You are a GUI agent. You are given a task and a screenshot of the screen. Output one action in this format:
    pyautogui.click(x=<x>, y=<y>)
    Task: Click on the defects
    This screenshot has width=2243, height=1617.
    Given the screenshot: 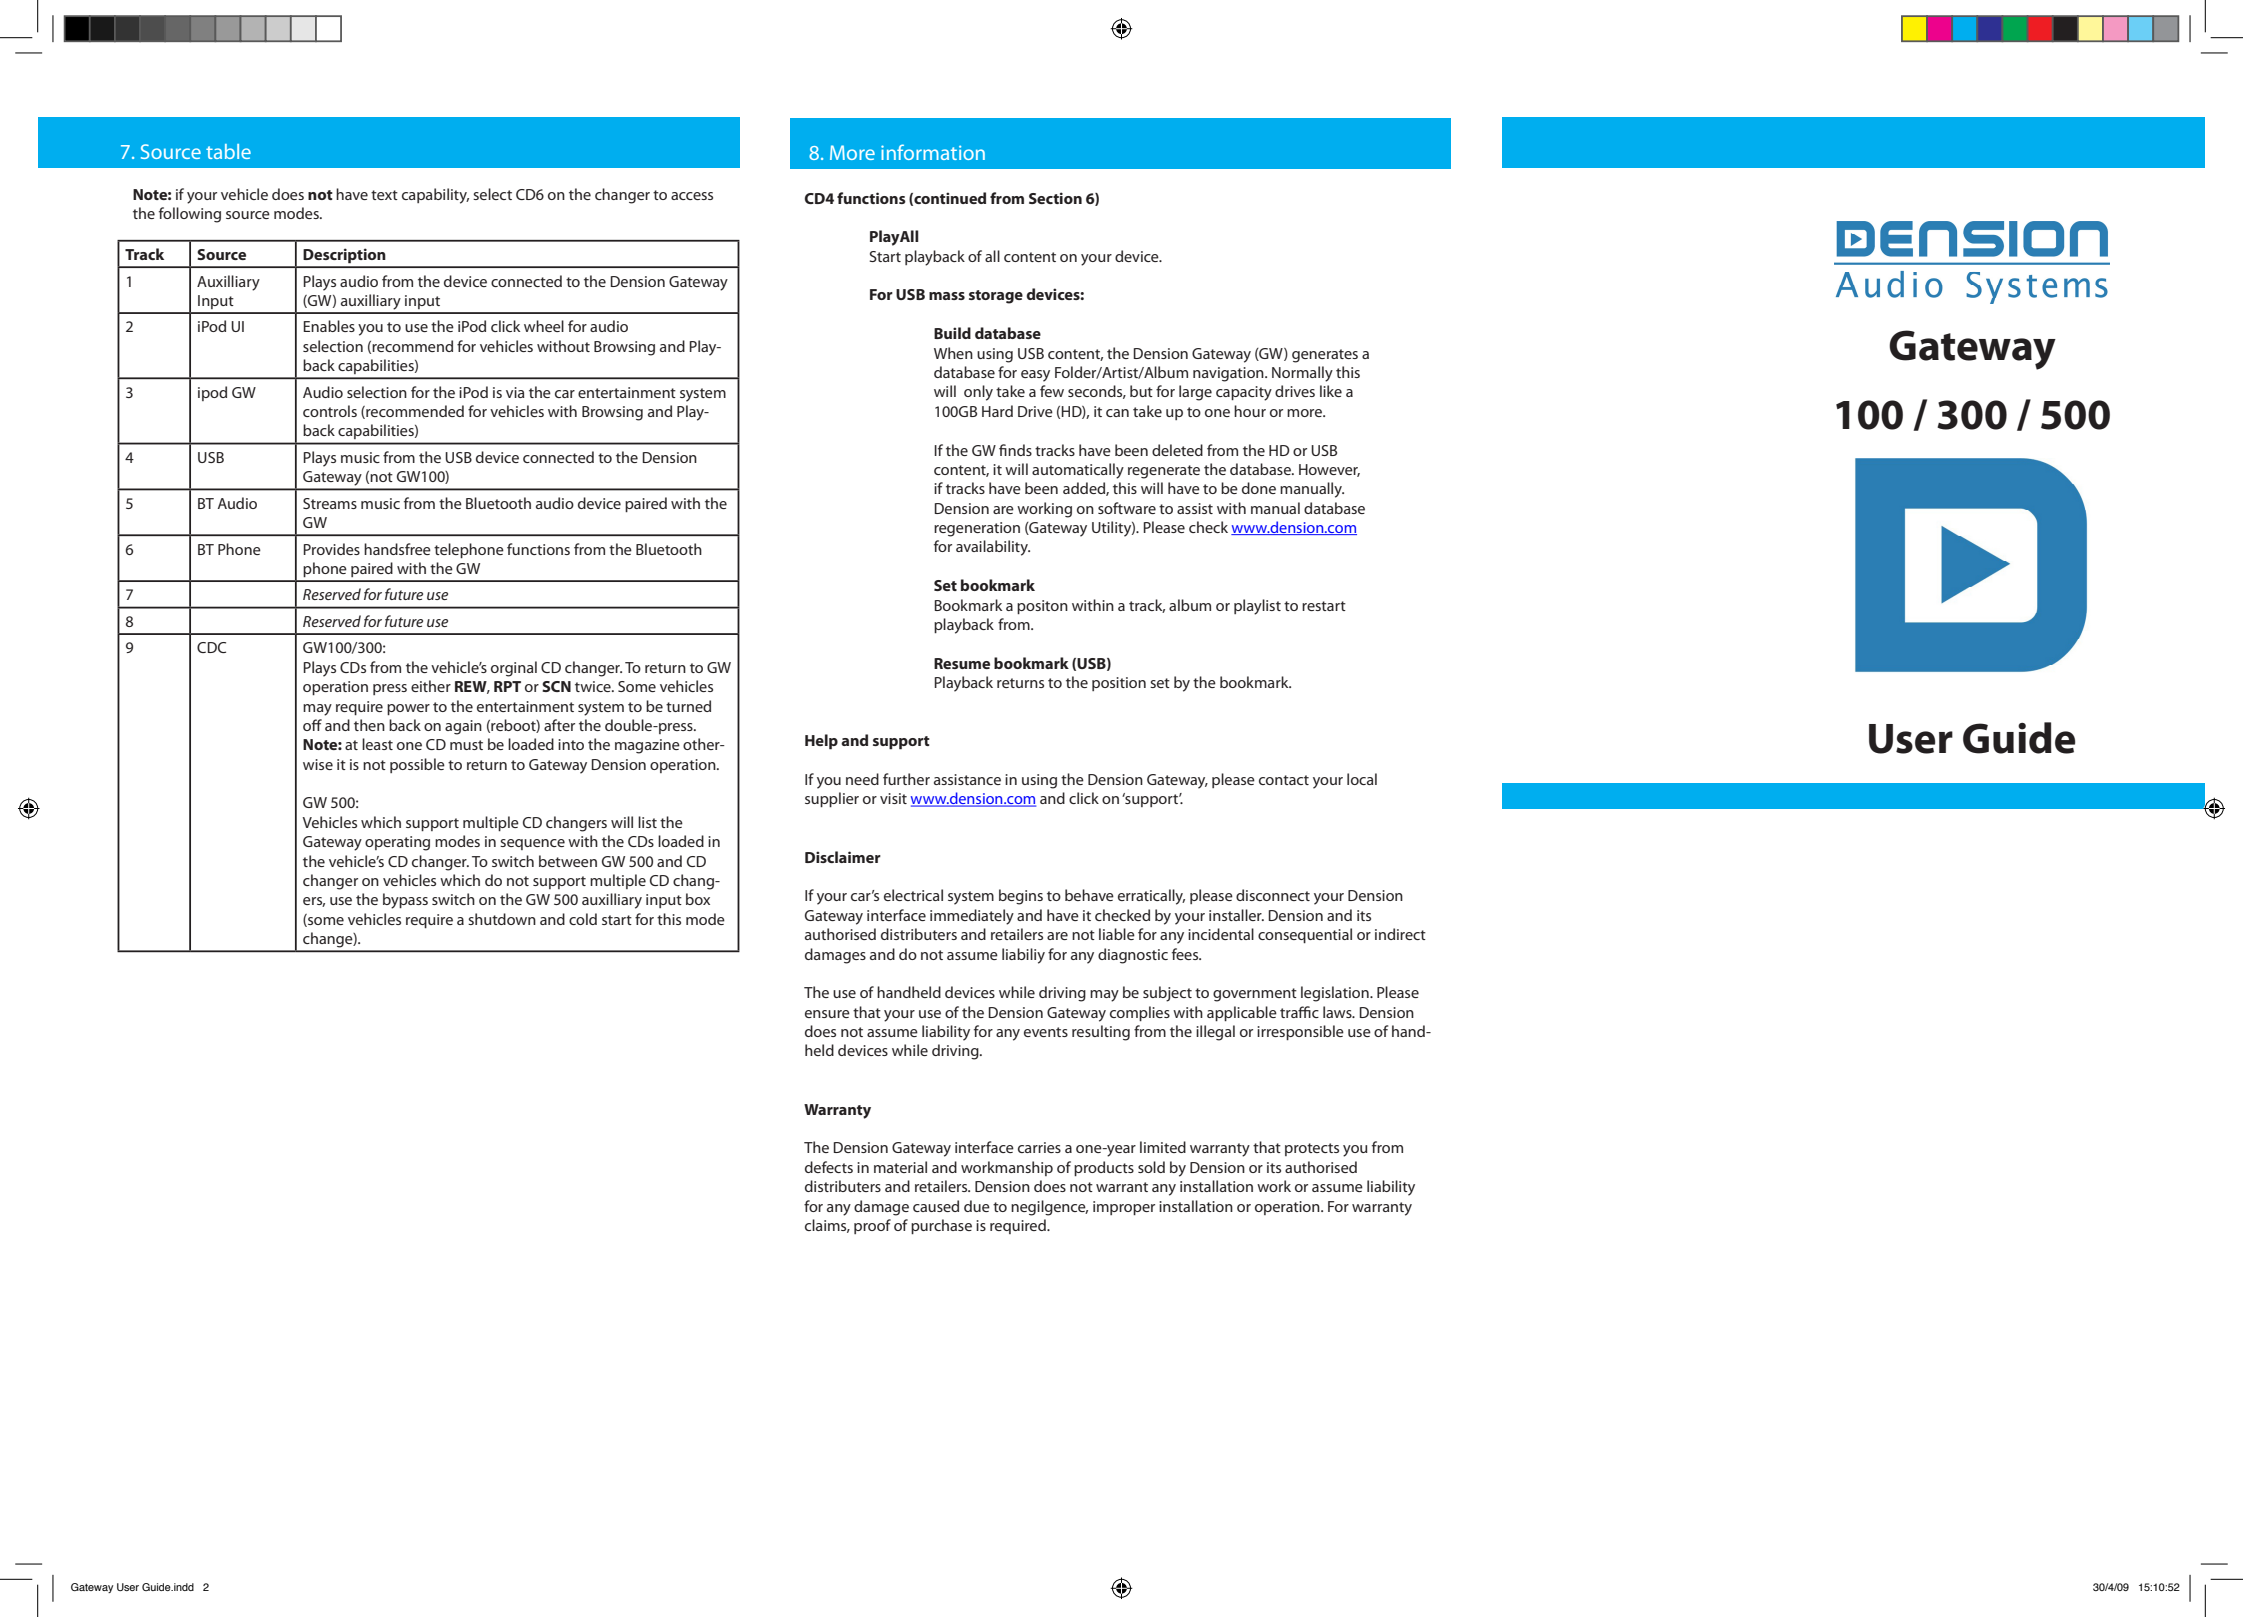 What is the action you would take?
    pyautogui.click(x=829, y=1167)
